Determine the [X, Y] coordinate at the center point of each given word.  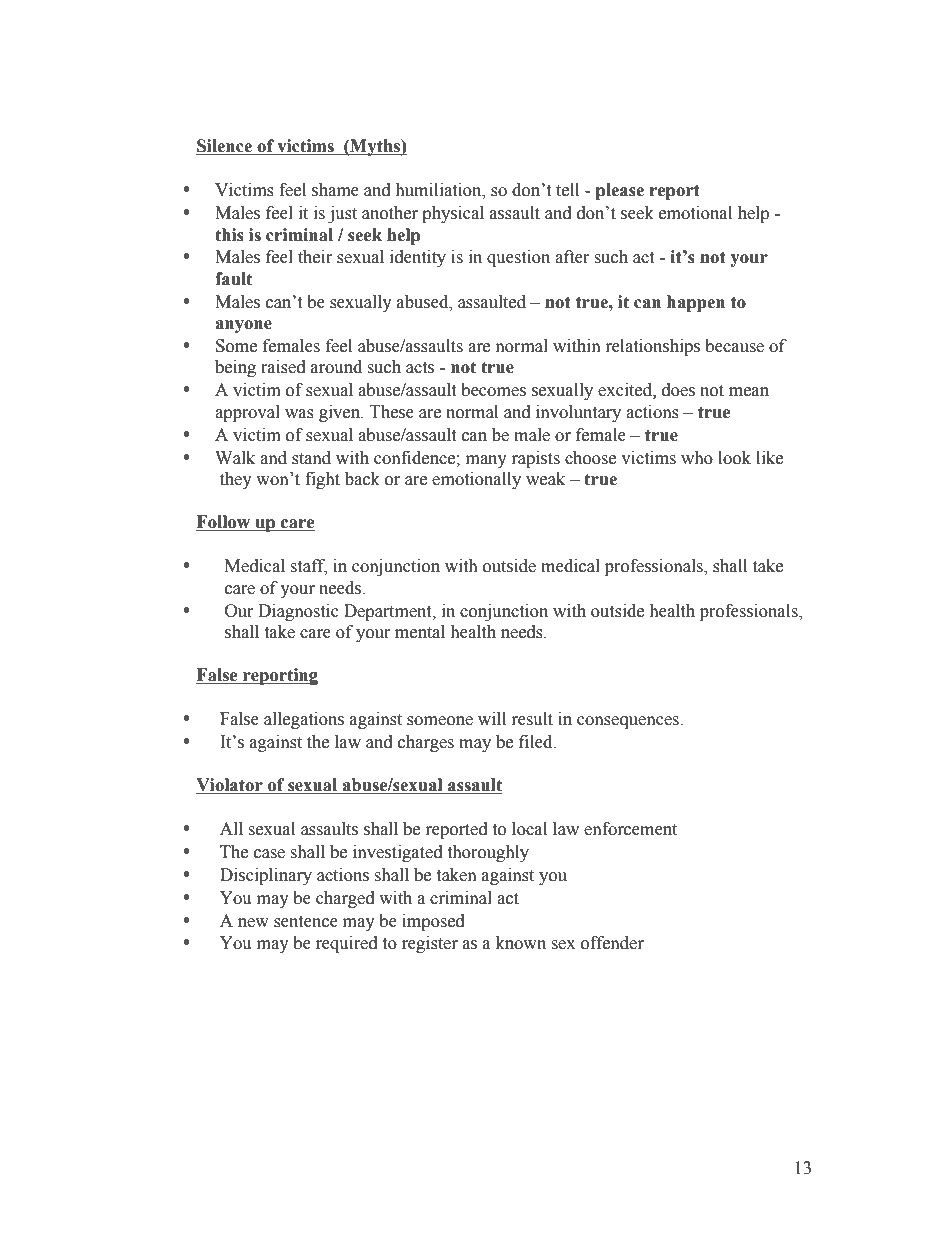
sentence [306, 922]
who [697, 458]
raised [283, 367]
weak [545, 479]
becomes [493, 390]
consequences [629, 722]
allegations [304, 720]
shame [335, 190]
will [492, 718]
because [734, 346]
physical [453, 214]
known [521, 943]
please [620, 191]
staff [308, 567]
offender [612, 943]
